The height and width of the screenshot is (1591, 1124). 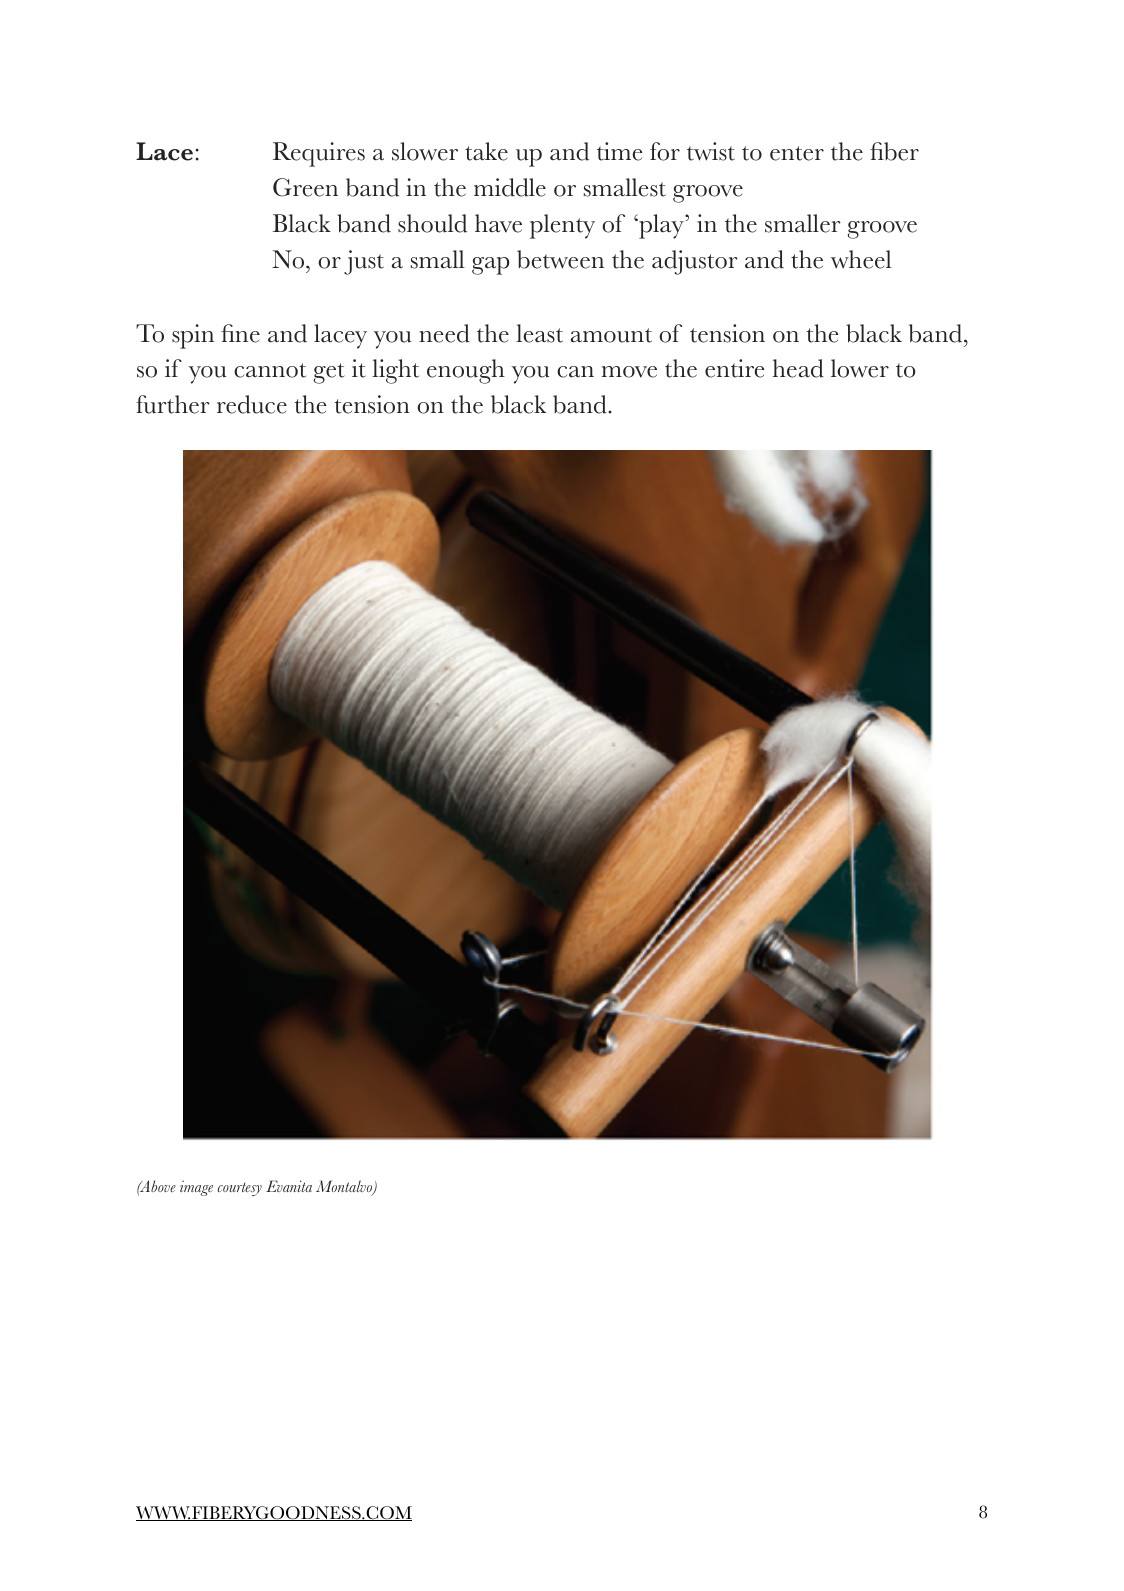 I want to click on middle, so click(x=510, y=187).
